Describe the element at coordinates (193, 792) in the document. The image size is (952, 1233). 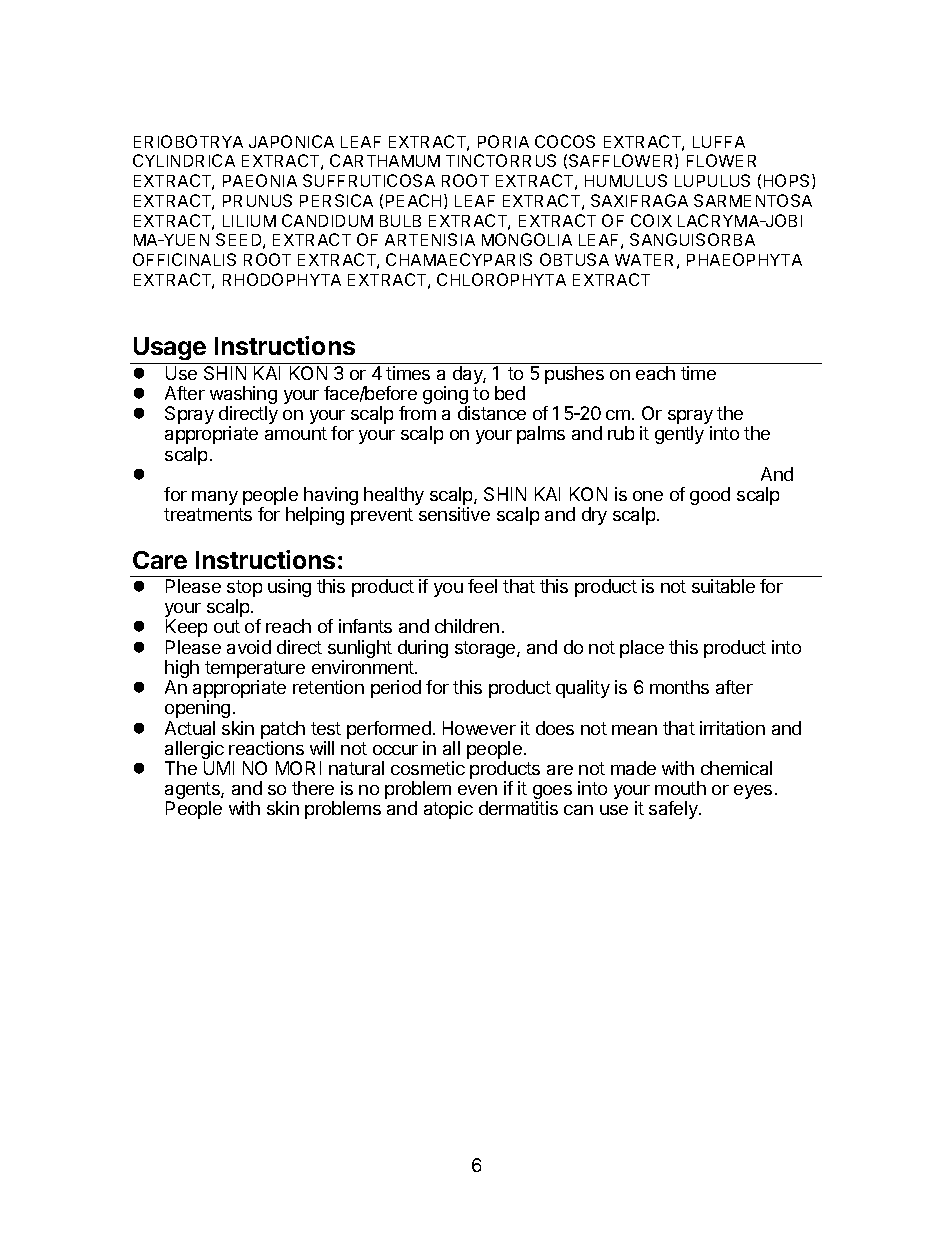
I see `agents` at that location.
